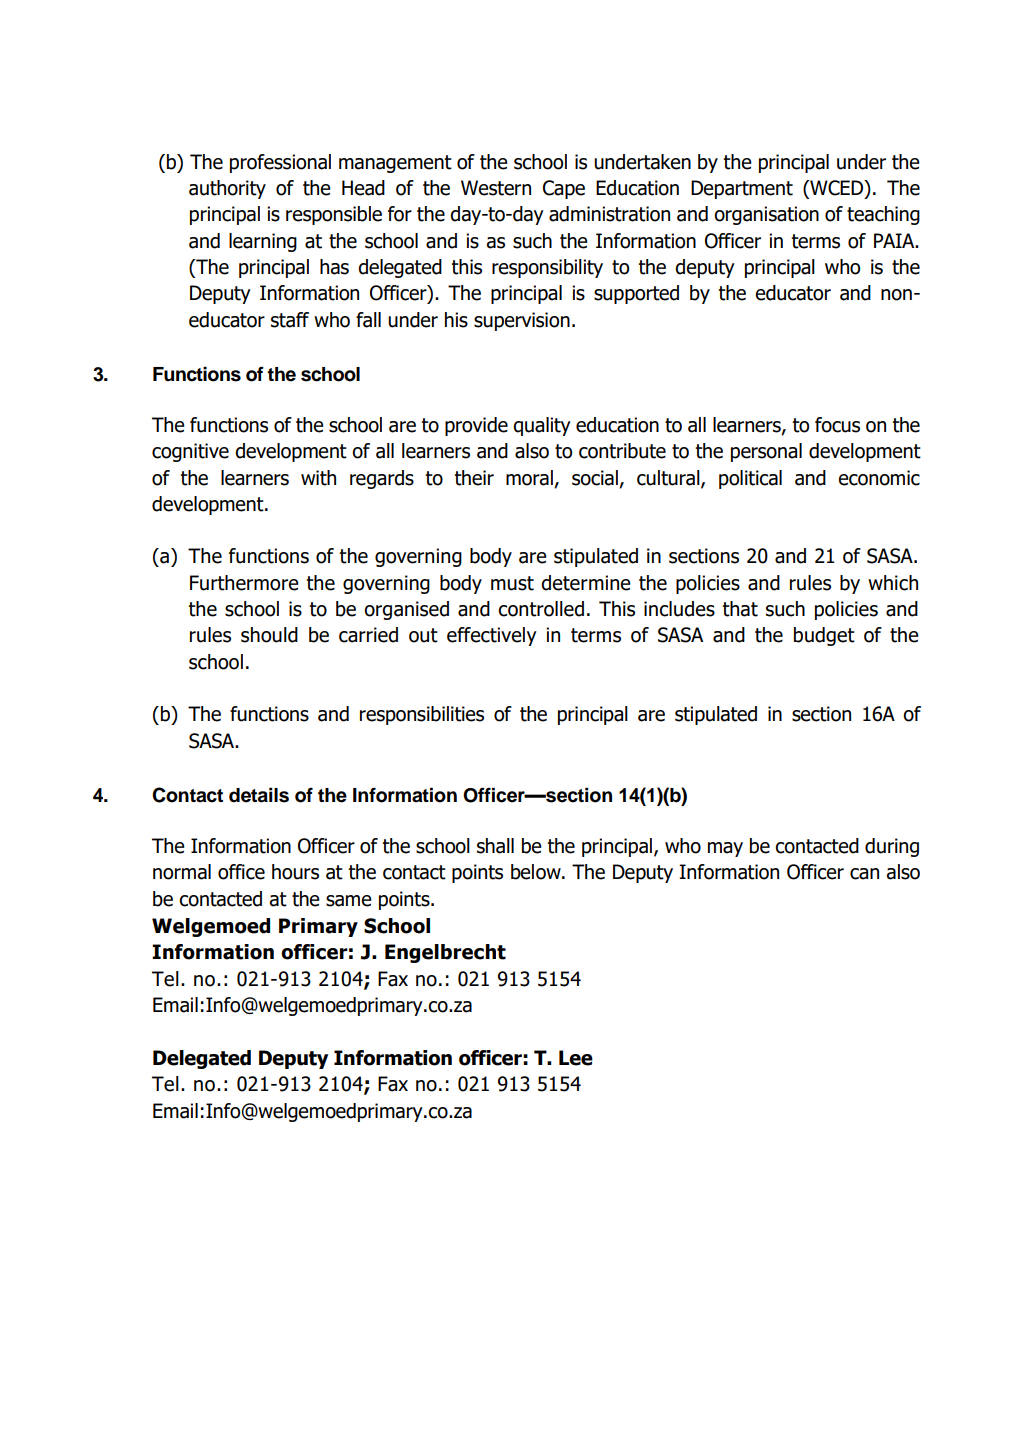 The height and width of the screenshot is (1429, 1011). What do you see at coordinates (537, 872) in the screenshot?
I see `below` at bounding box center [537, 872].
